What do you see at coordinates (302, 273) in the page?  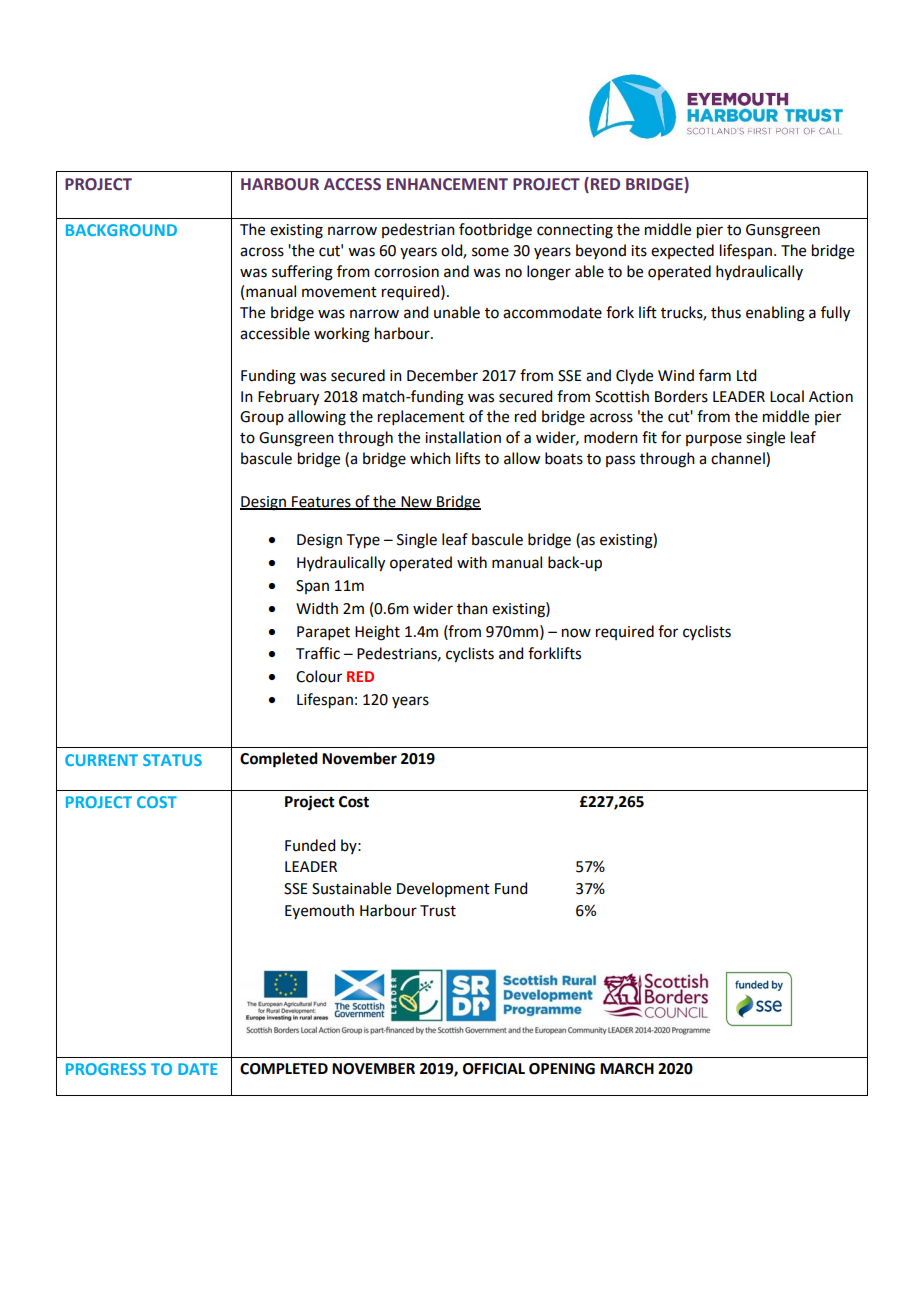 I see `suffering` at bounding box center [302, 273].
